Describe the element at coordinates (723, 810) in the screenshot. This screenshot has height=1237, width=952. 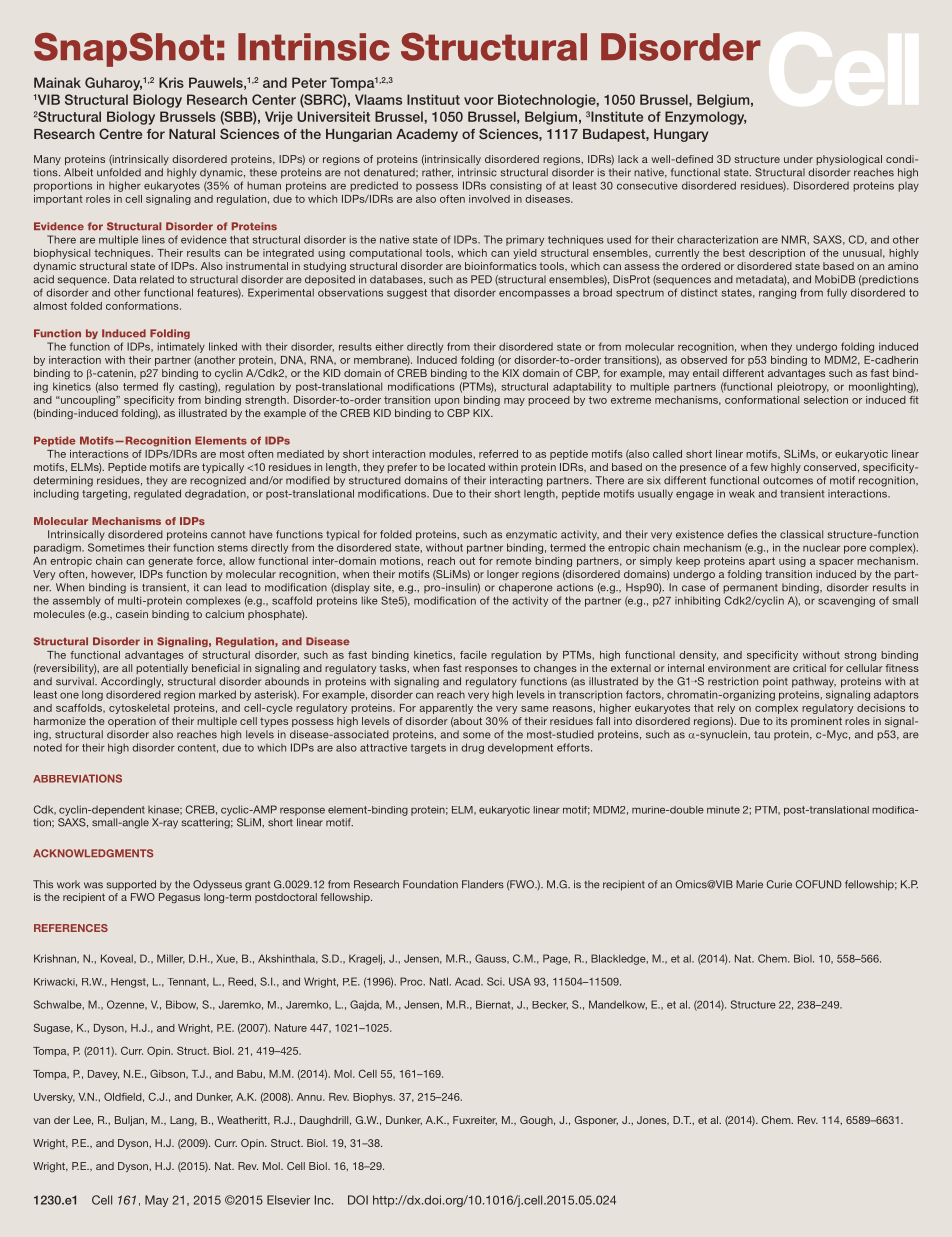
I see `minute` at that location.
